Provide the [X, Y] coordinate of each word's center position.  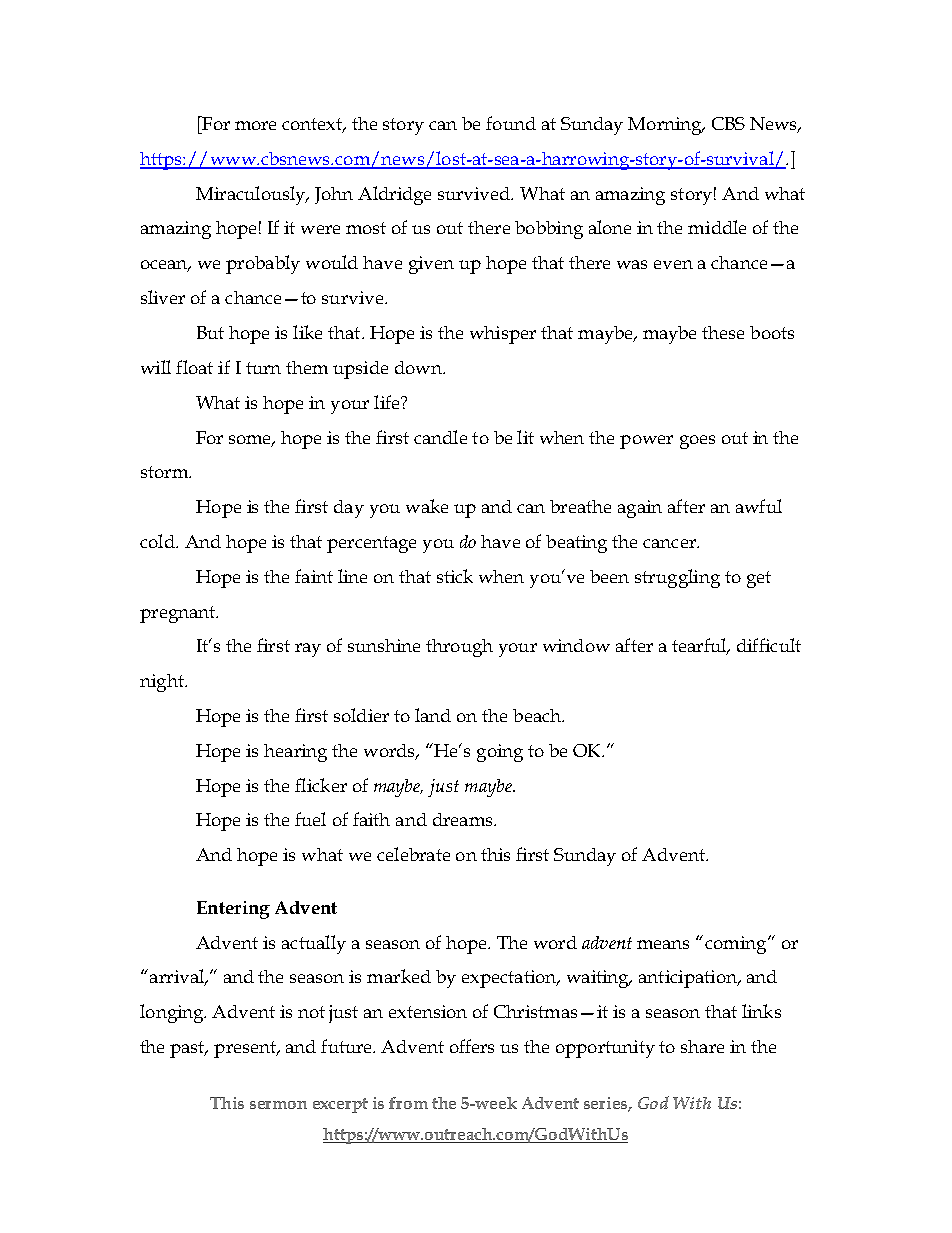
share [702, 1046]
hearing [295, 753]
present [246, 1049]
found [511, 123]
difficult [769, 645]
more [255, 125]
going [500, 753]
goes [697, 442]
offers [472, 1046]
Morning [666, 126]
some [251, 440]
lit [525, 437]
